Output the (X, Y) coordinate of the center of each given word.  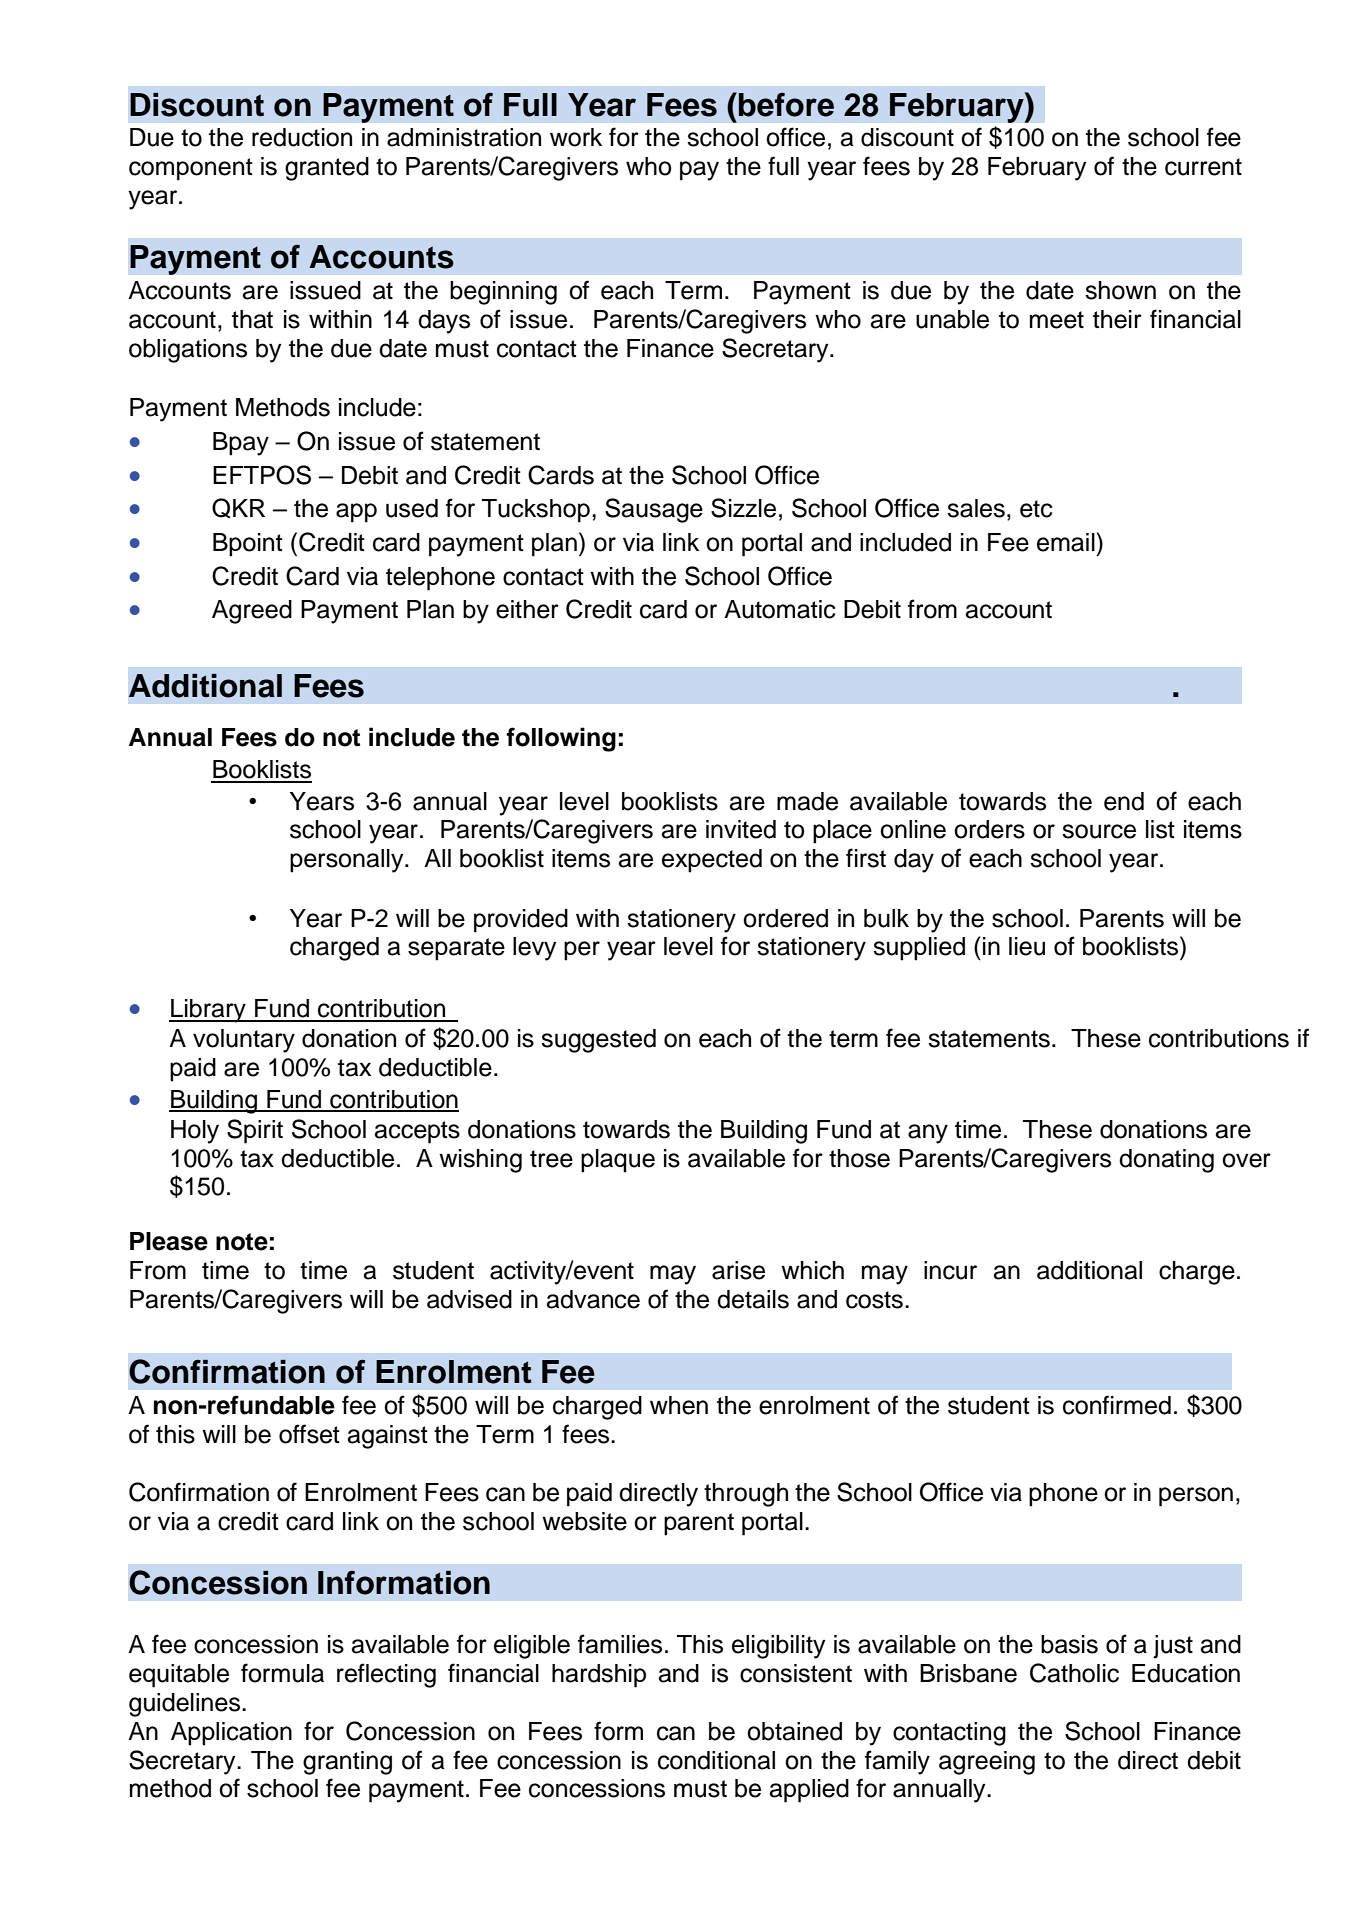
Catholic (1074, 1673)
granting (347, 1763)
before (786, 105)
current (1203, 167)
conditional (716, 1760)
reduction (302, 137)
